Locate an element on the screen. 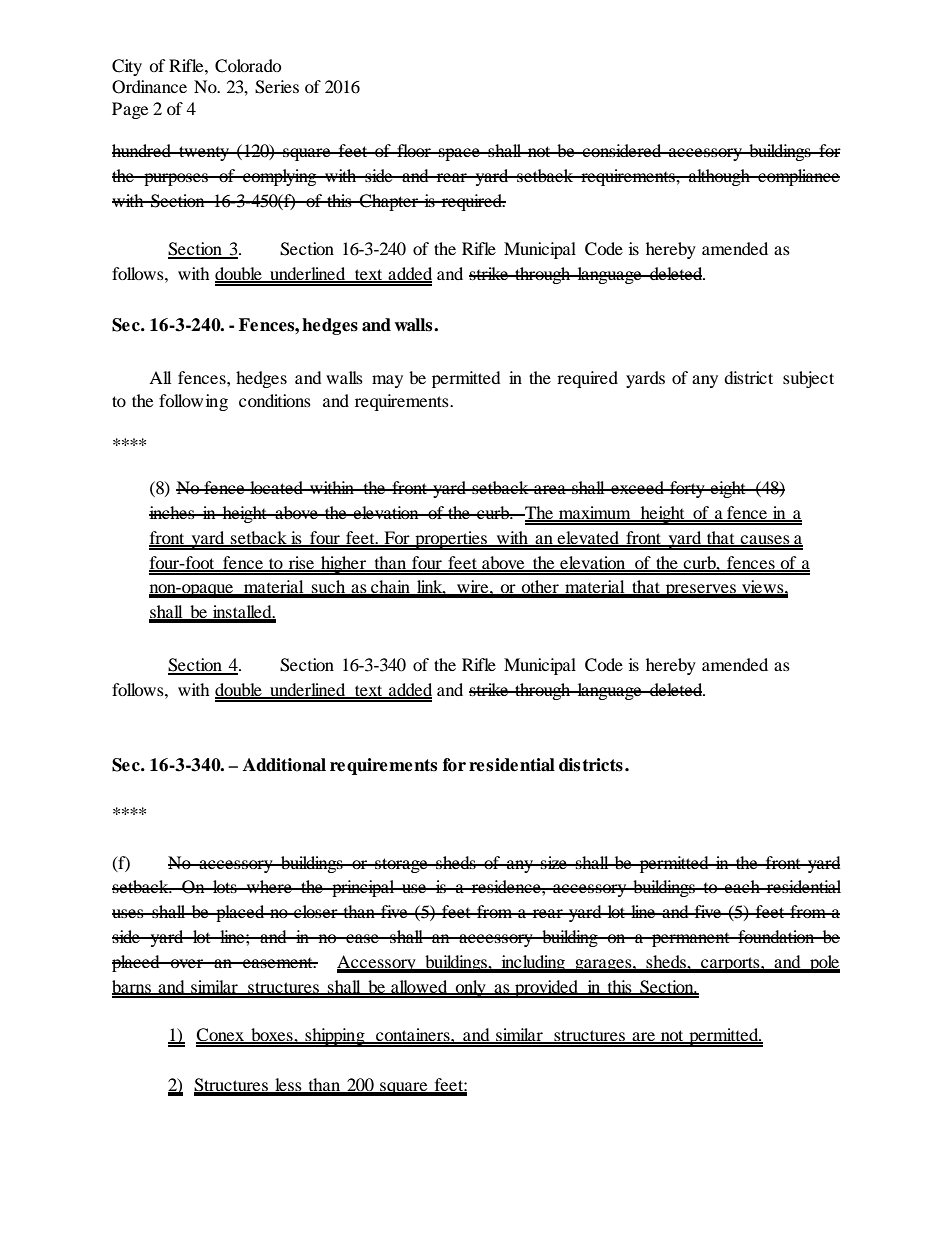 This screenshot has height=1233, width=952. area is located at coordinates (550, 489).
